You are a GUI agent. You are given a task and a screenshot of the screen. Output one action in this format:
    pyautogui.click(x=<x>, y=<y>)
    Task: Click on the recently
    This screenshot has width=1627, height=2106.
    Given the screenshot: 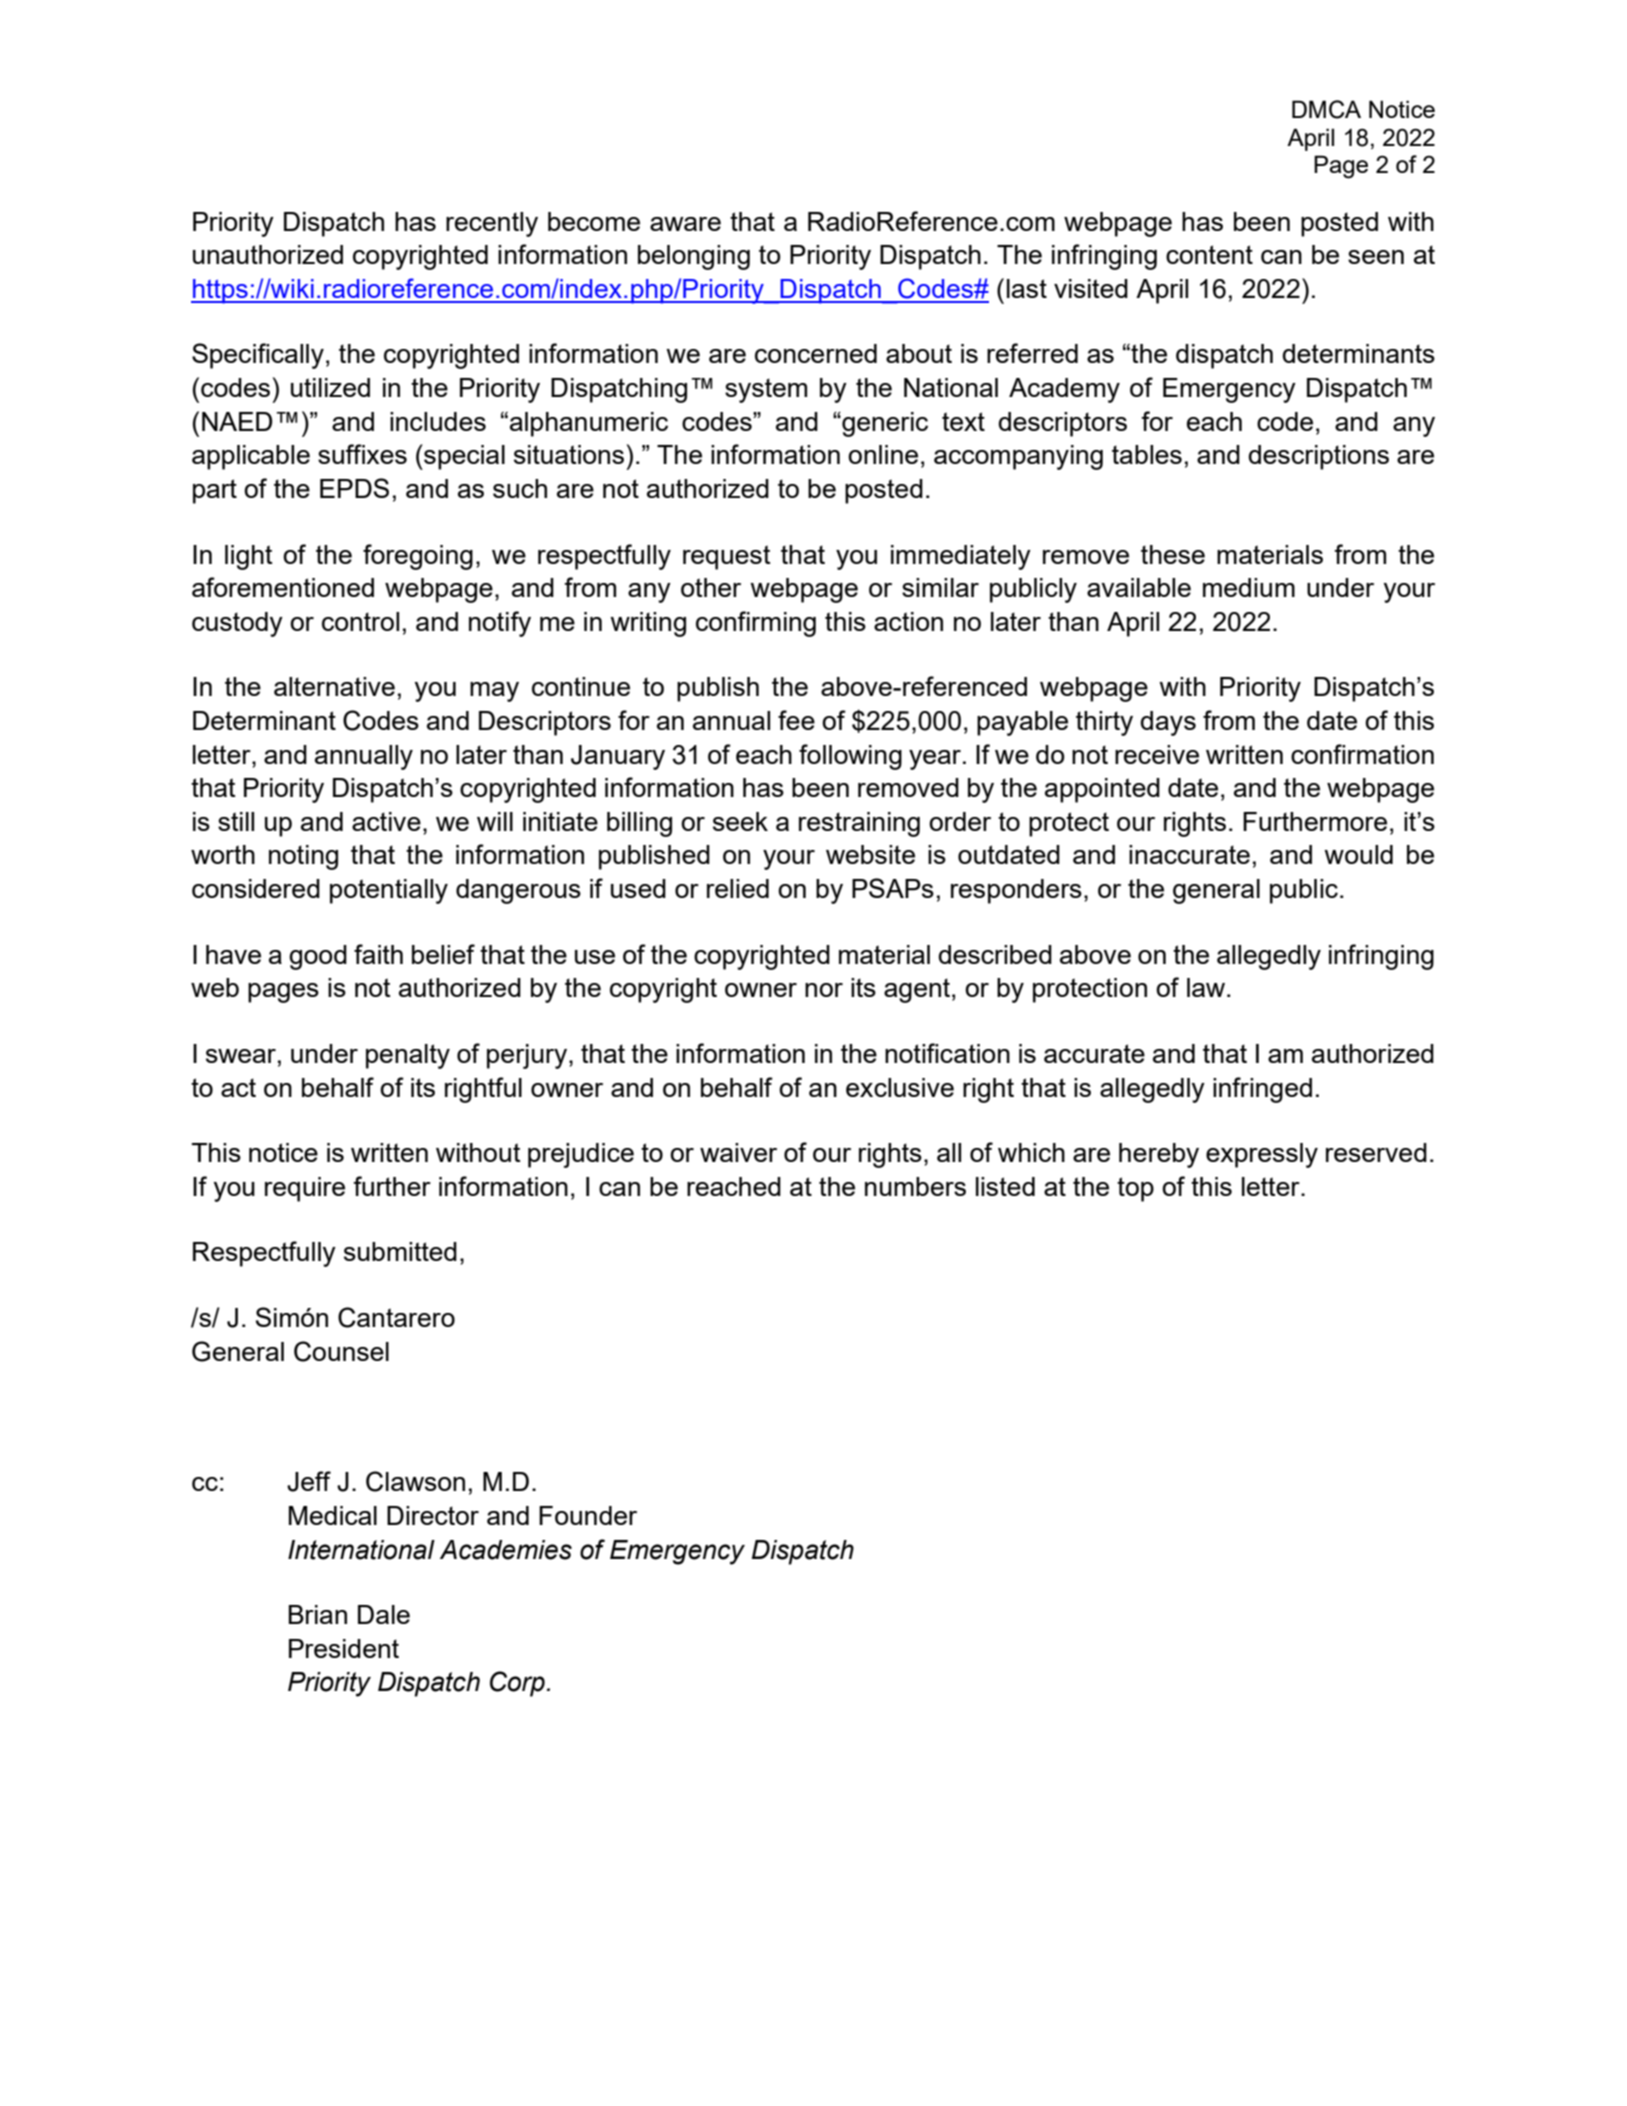 What is the action you would take?
    pyautogui.click(x=492, y=224)
